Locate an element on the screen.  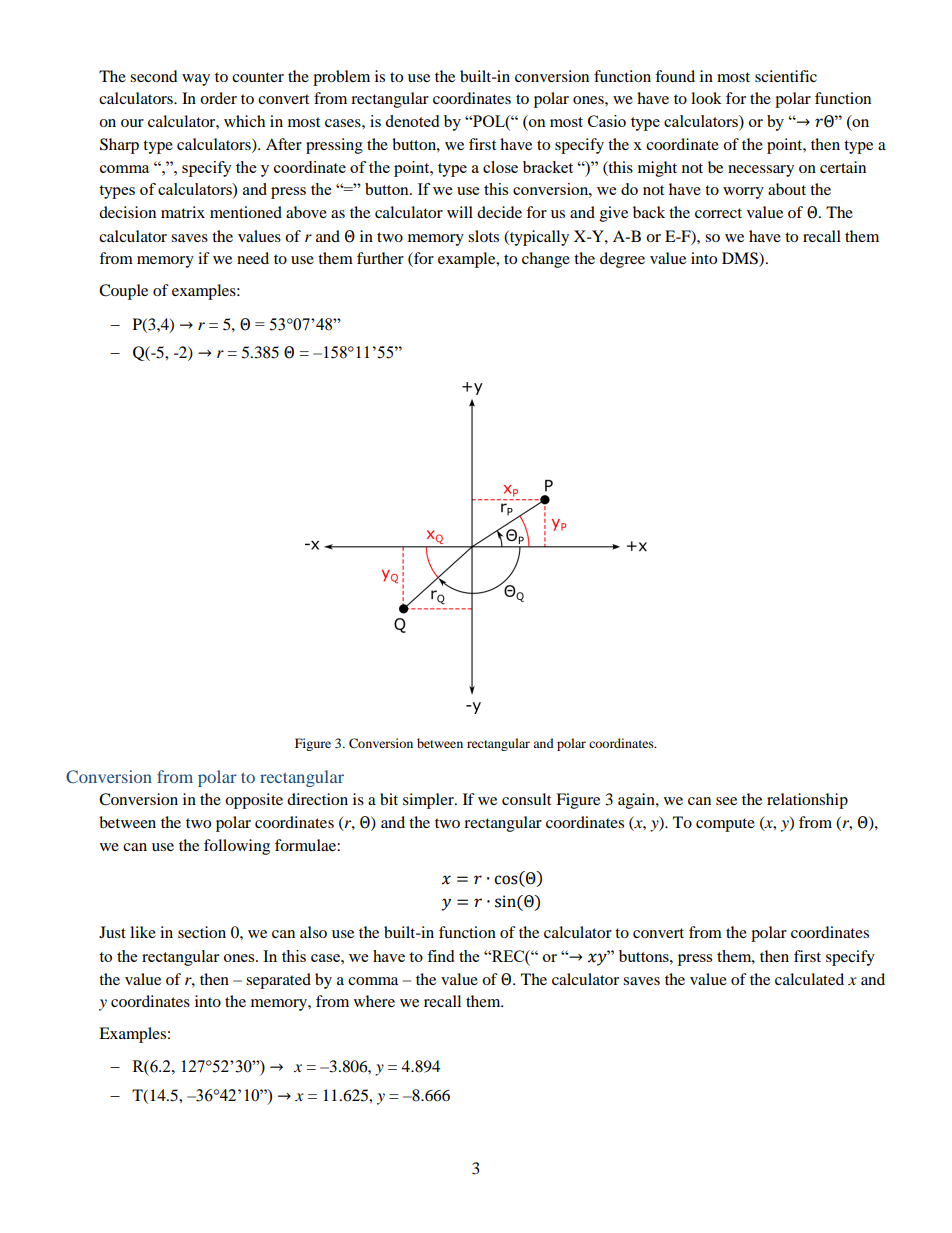
order is located at coordinates (218, 98).
